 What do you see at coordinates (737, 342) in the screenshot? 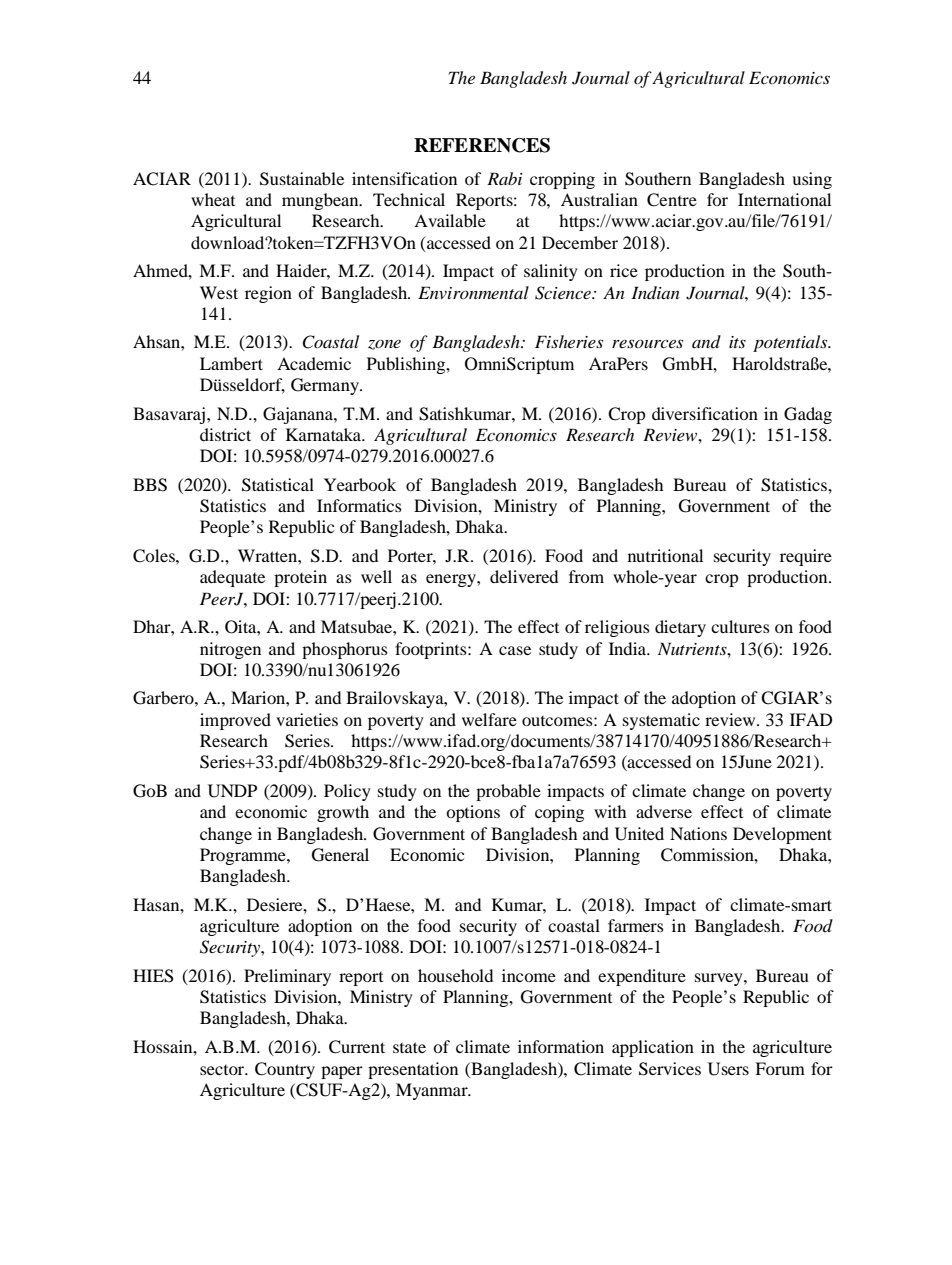
I see `its` at bounding box center [737, 342].
